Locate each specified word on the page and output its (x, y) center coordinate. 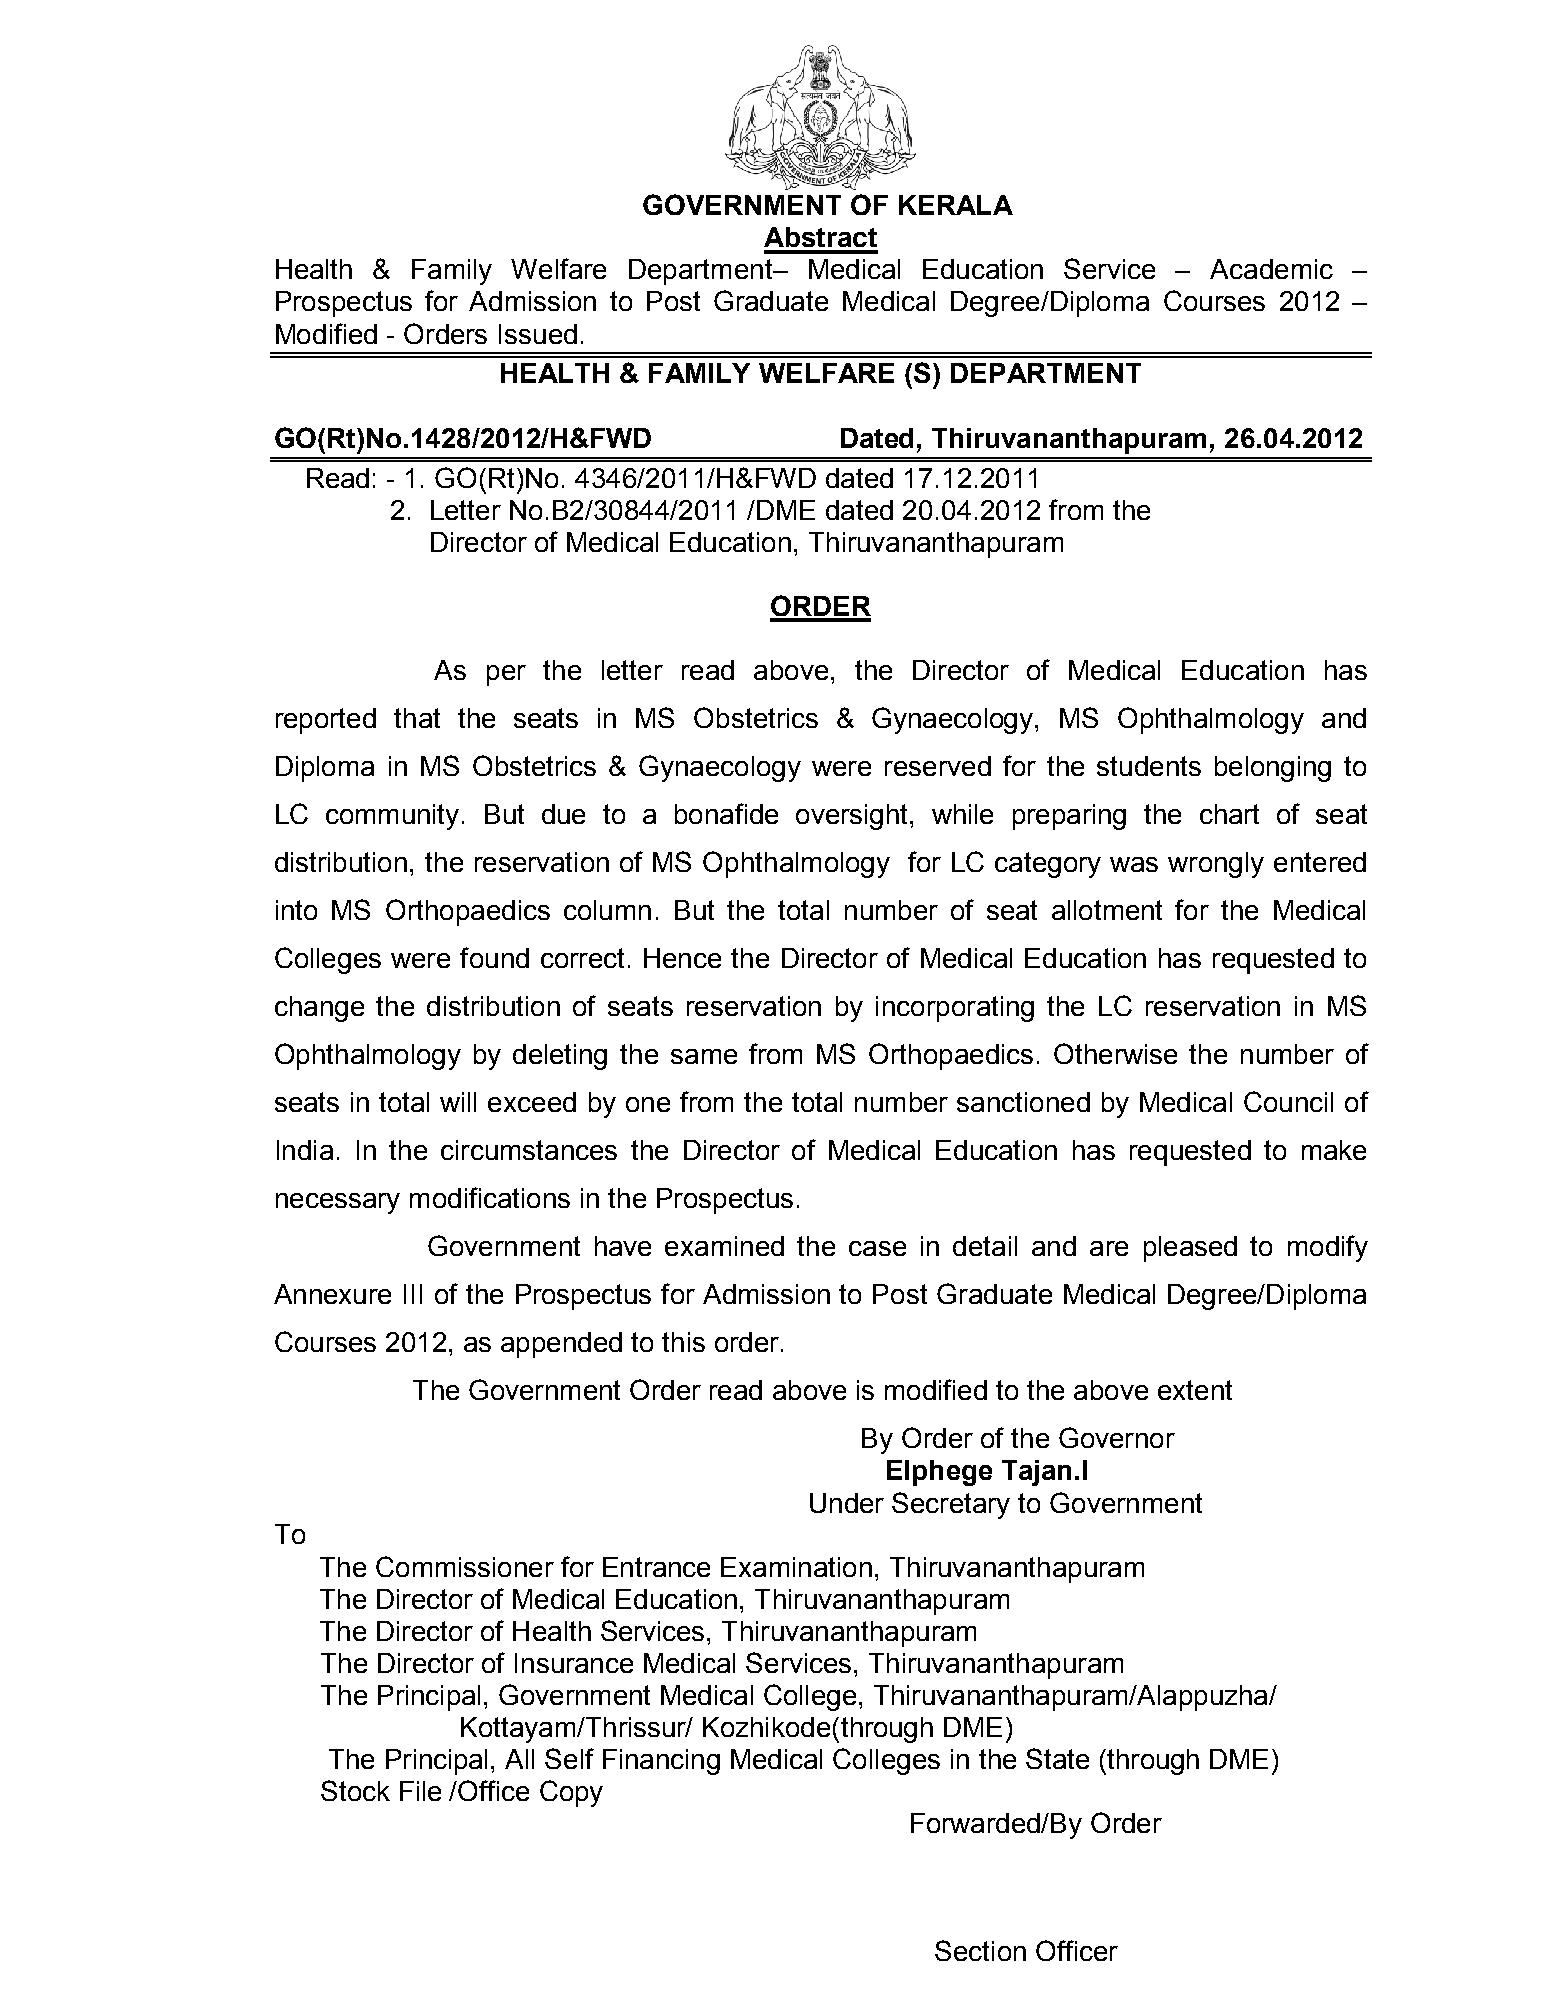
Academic (1271, 269)
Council (1288, 1101)
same (704, 1056)
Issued (538, 334)
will (458, 1102)
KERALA (956, 205)
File (420, 1791)
